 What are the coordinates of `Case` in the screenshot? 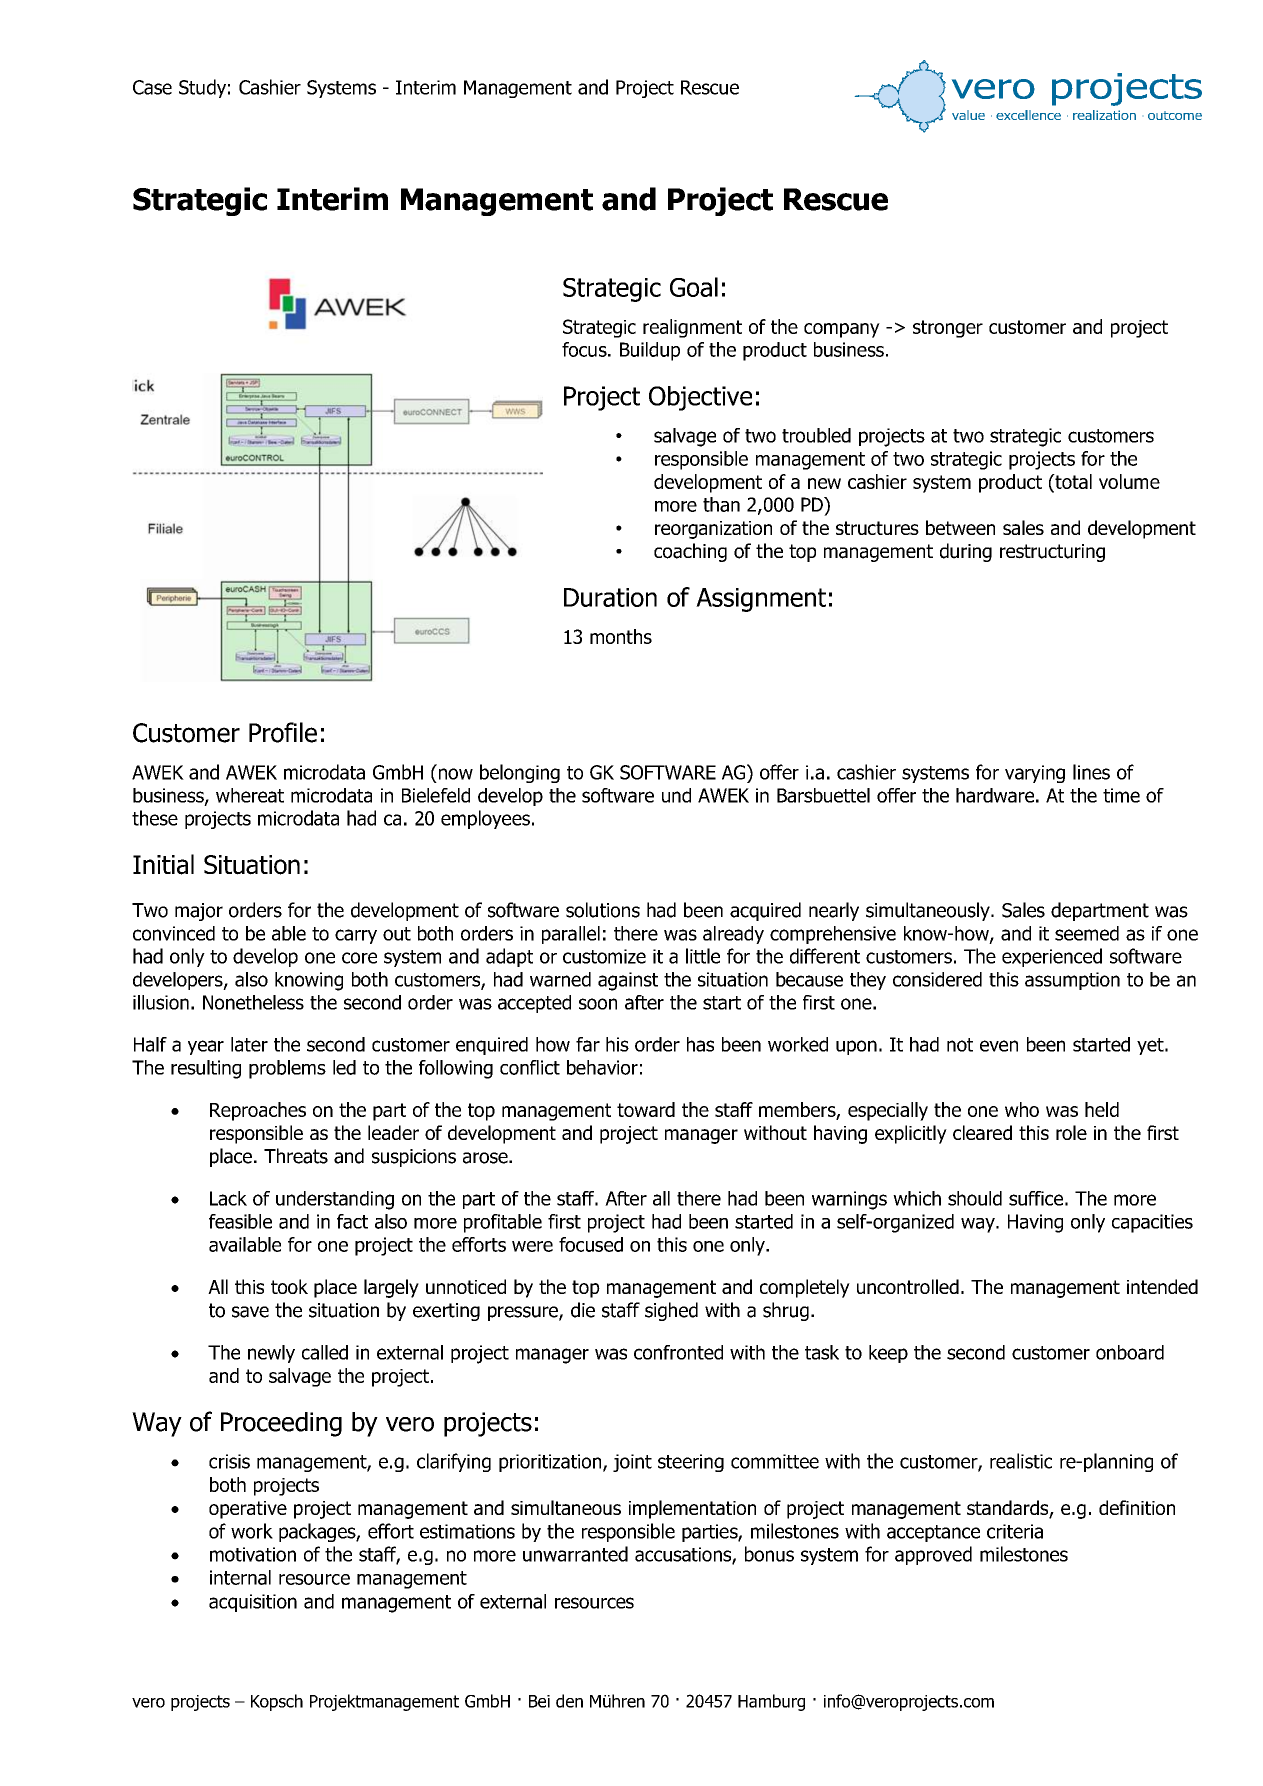 It's located at (152, 87).
